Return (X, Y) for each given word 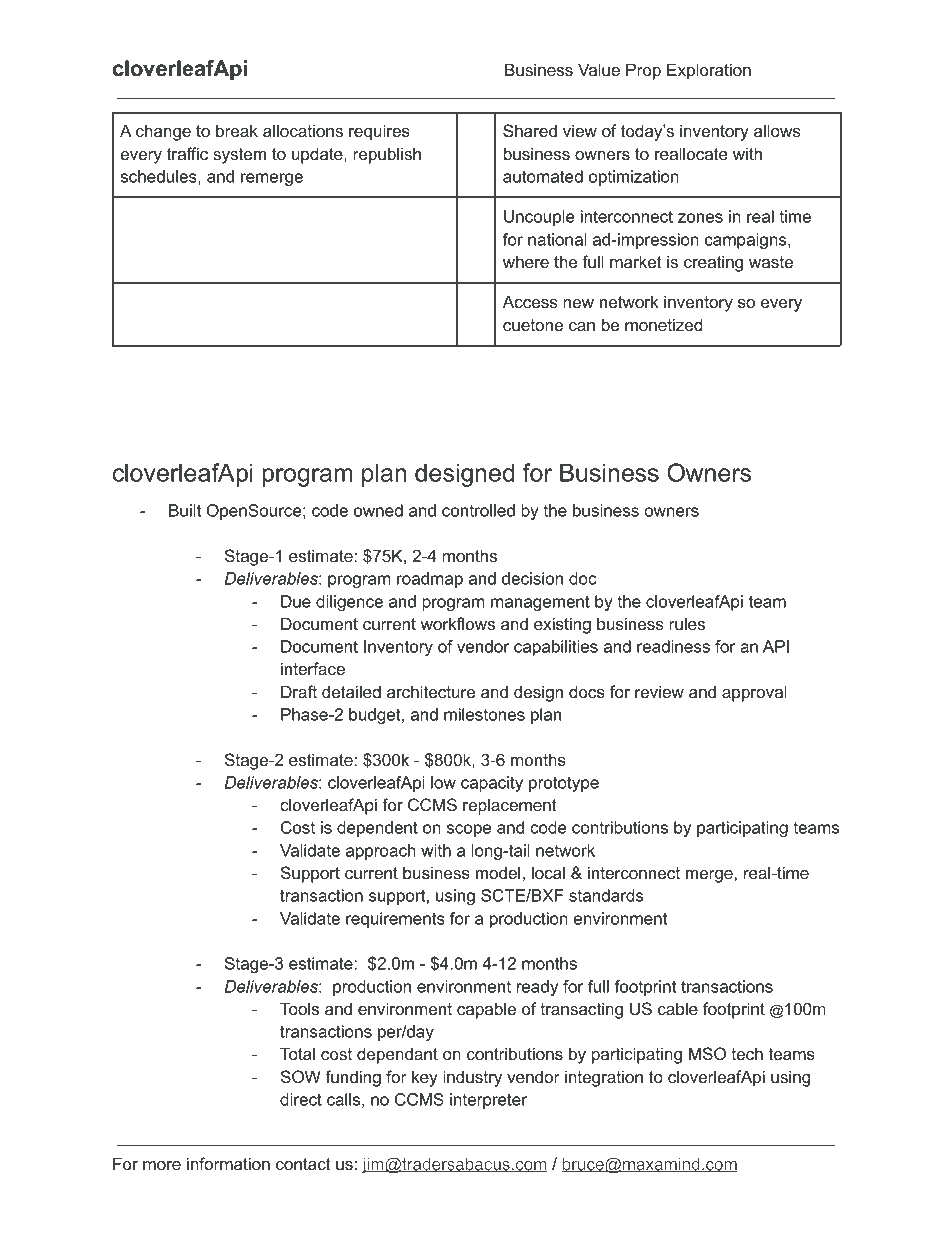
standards (606, 895)
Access (530, 301)
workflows (458, 623)
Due (296, 601)
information (228, 1163)
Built (185, 510)
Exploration (709, 71)
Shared (530, 131)
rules (687, 623)
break (237, 130)
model (498, 872)
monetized (663, 324)
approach (381, 852)
